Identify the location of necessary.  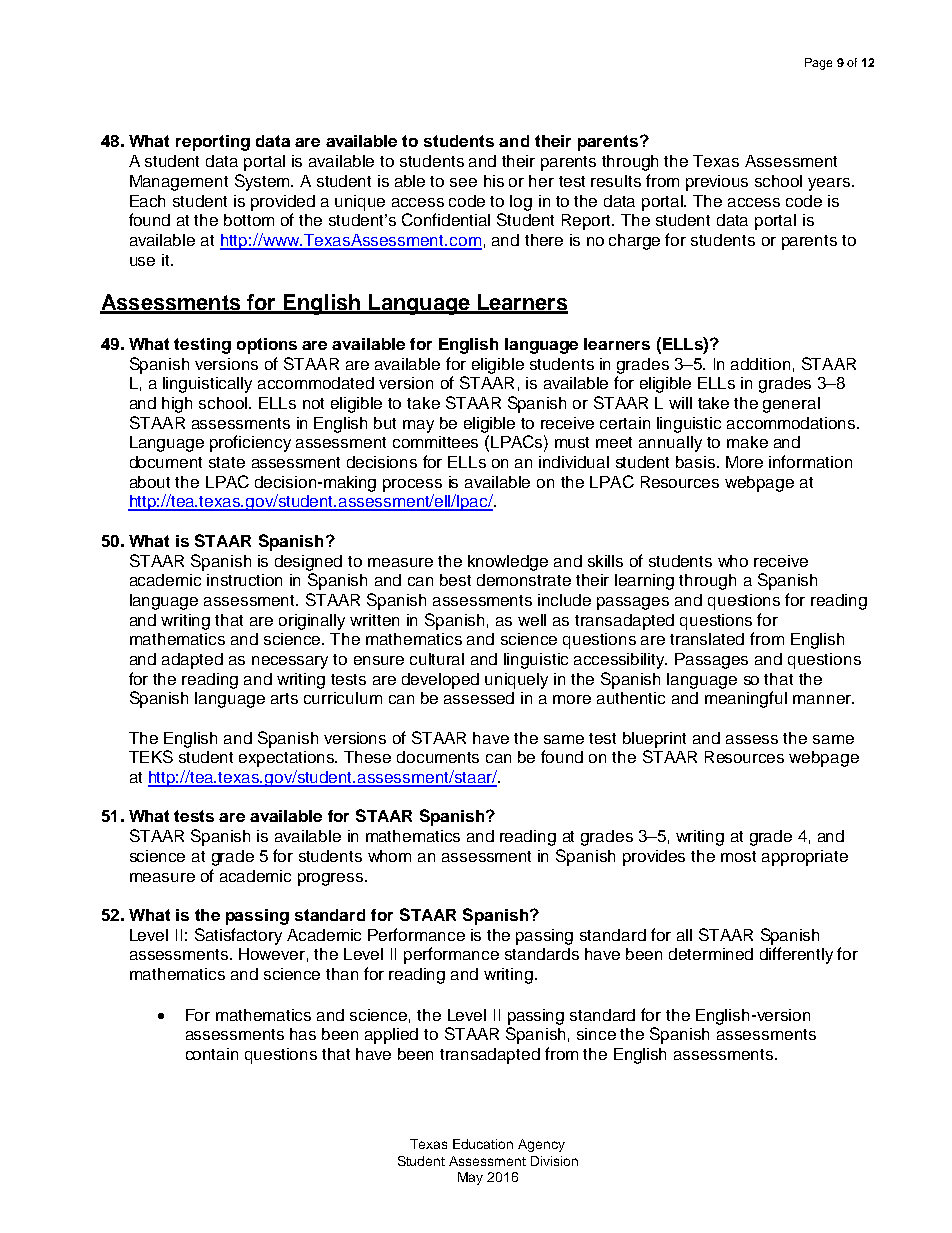
(290, 662).
